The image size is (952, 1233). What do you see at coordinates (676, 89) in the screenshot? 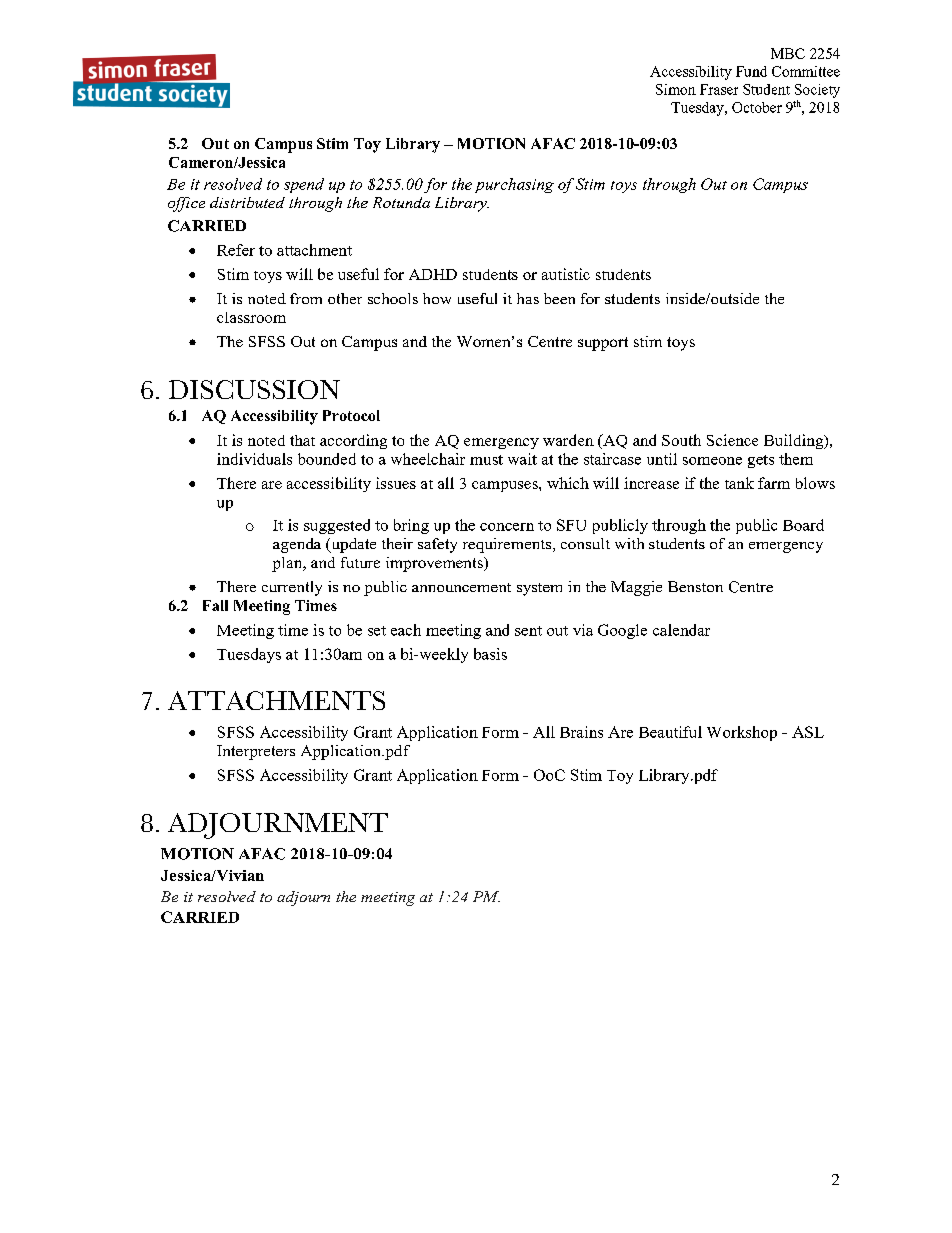
I see `Simon` at bounding box center [676, 89].
